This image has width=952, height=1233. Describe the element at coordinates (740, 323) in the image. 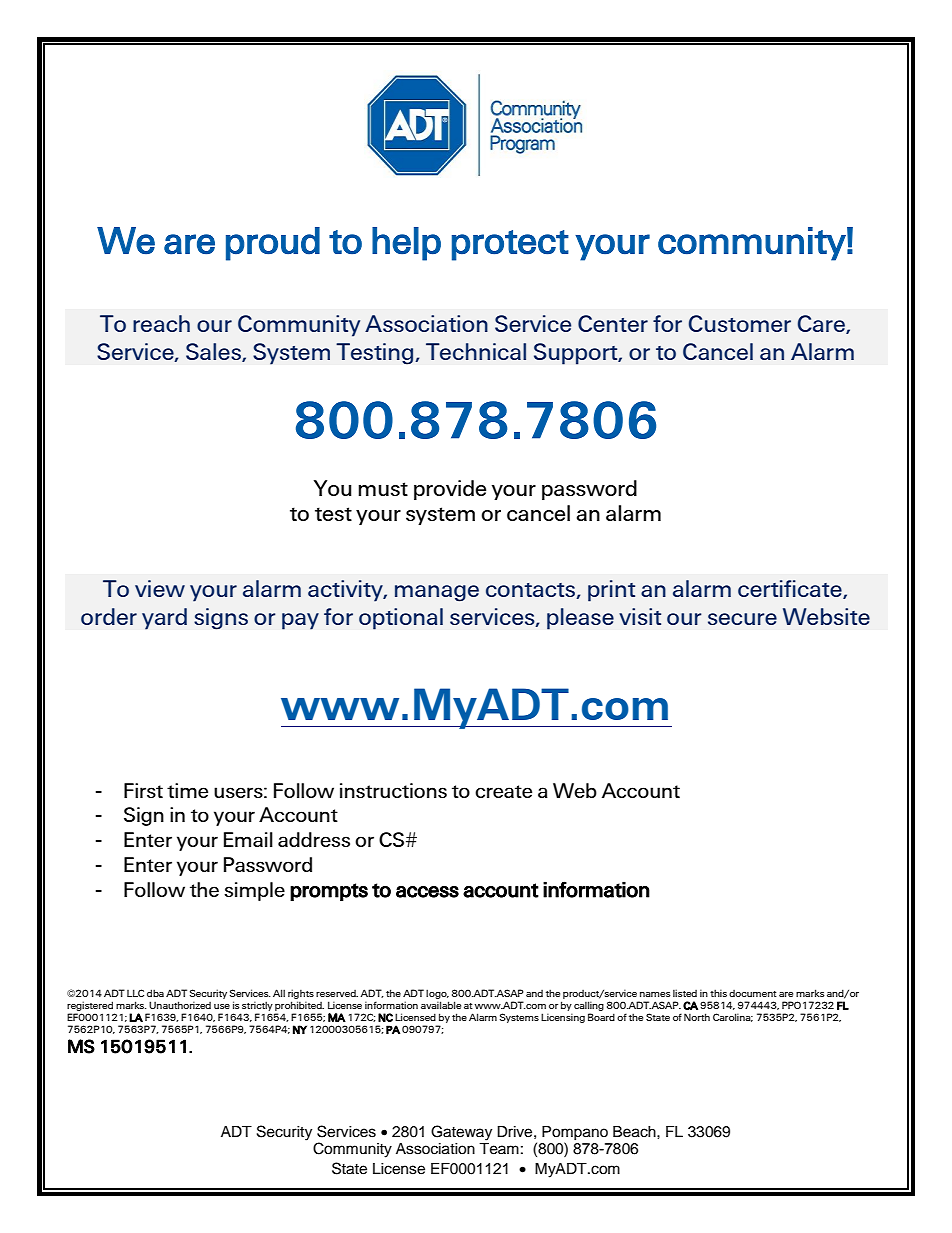

I see `Customer` at that location.
